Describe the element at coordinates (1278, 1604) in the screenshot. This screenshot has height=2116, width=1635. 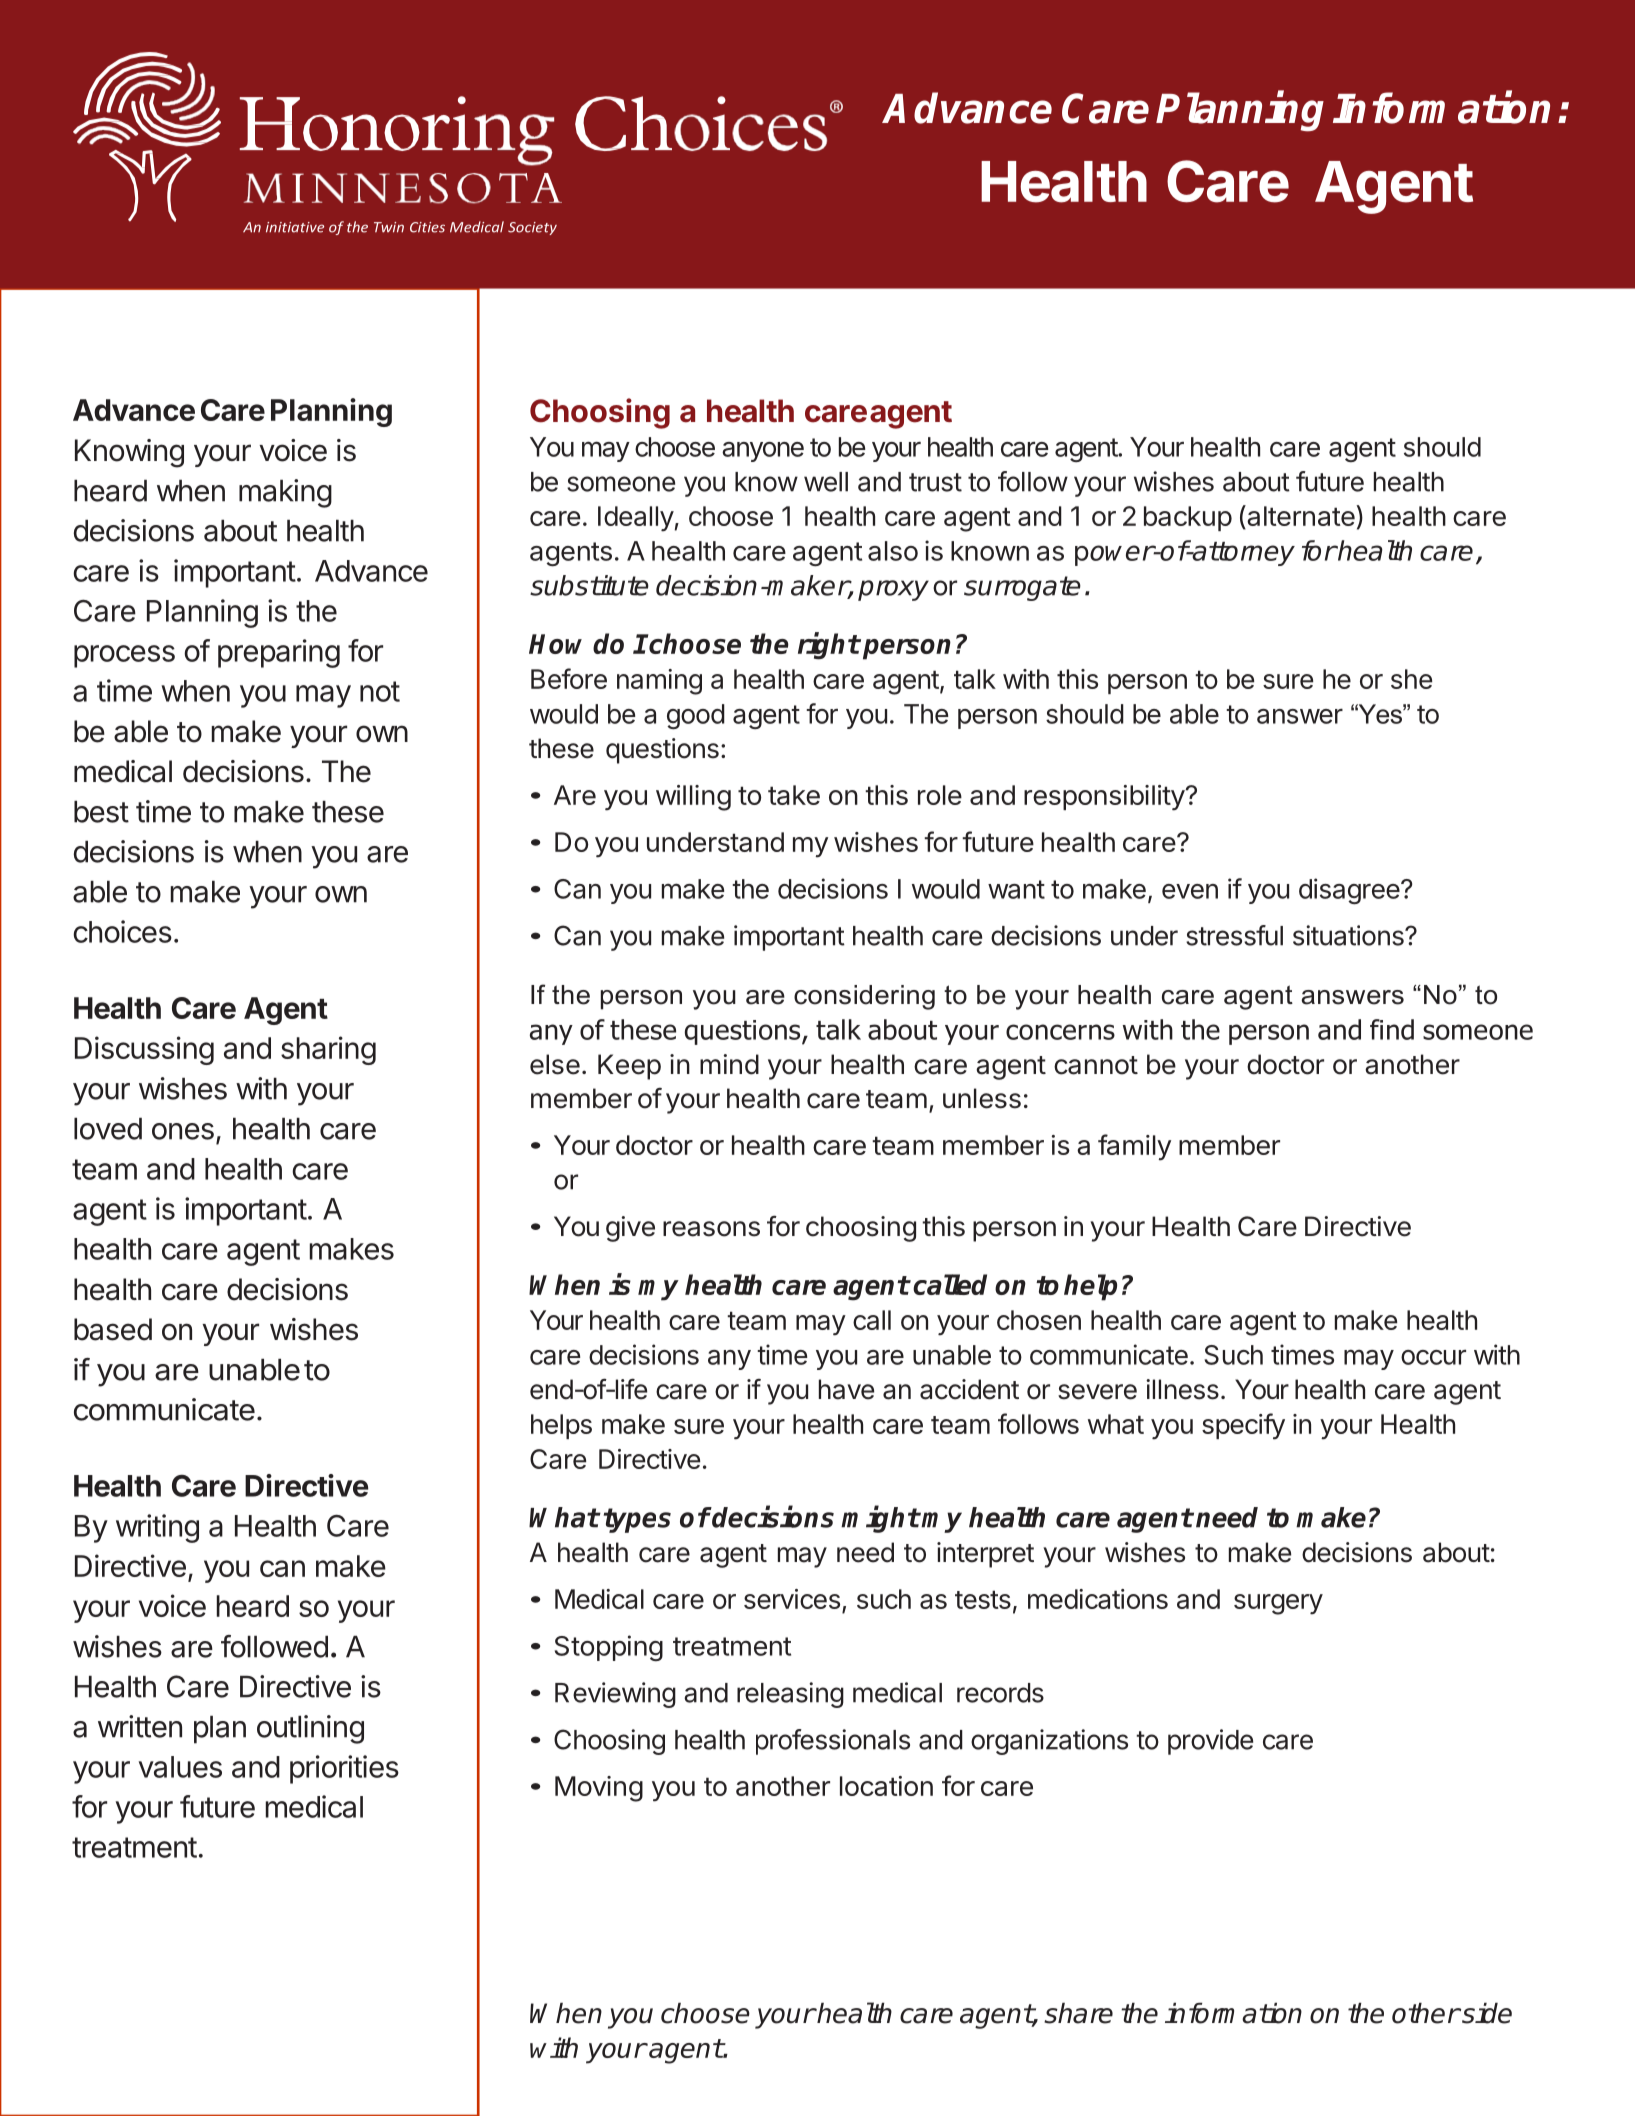
I see `surgery` at that location.
